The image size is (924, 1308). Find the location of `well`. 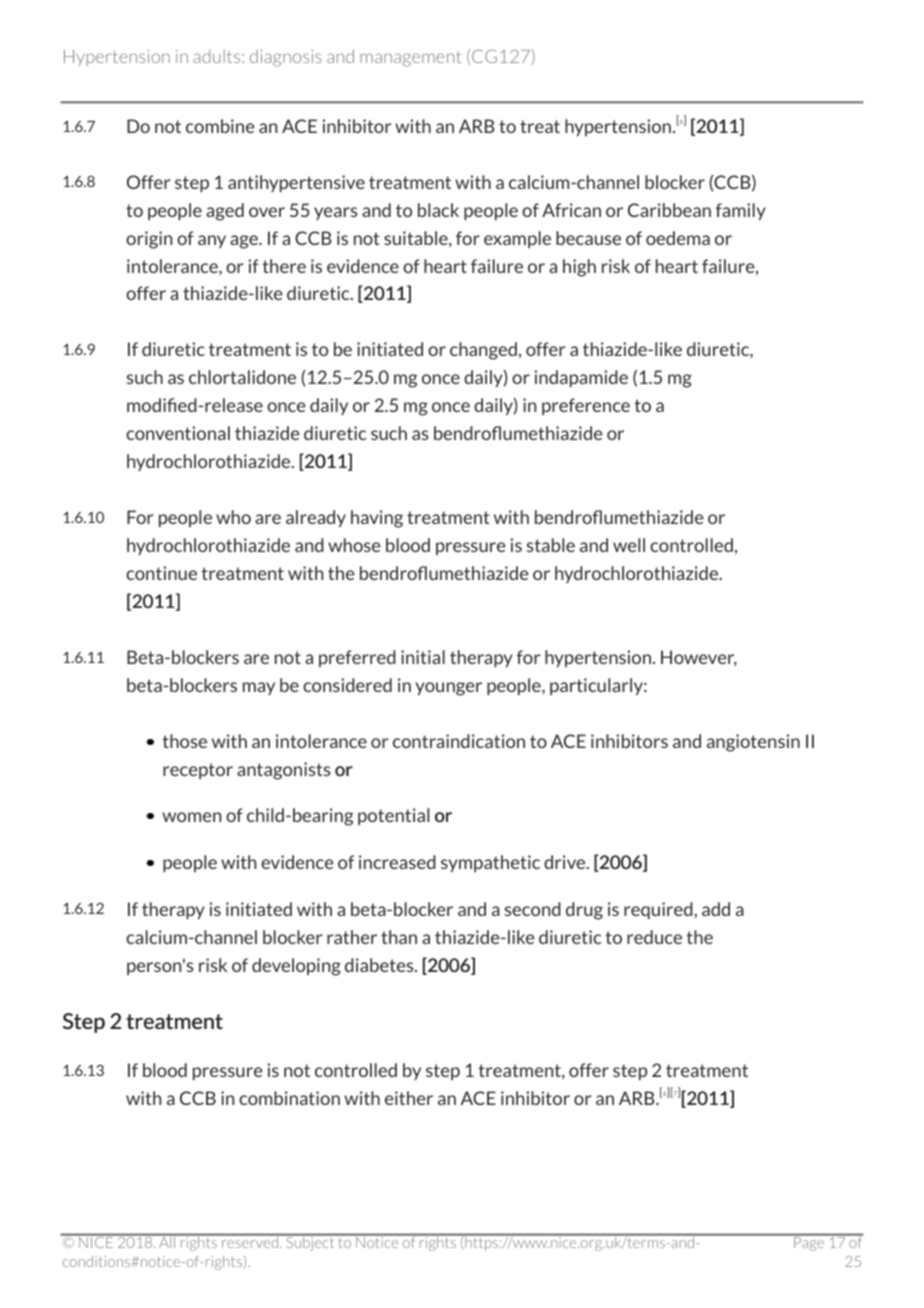

well is located at coordinates (629, 545).
